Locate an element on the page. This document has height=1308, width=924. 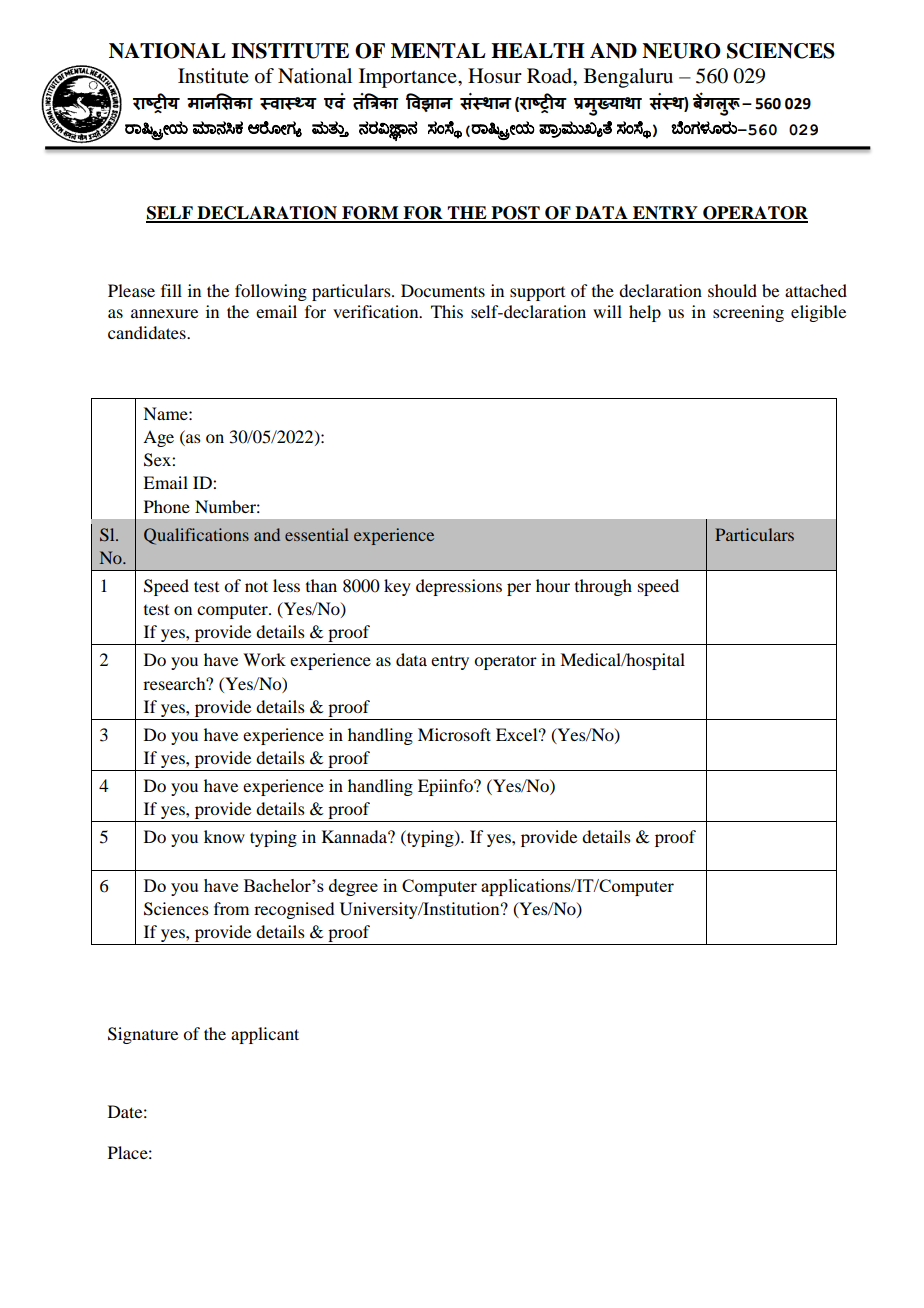
hour is located at coordinates (553, 585).
